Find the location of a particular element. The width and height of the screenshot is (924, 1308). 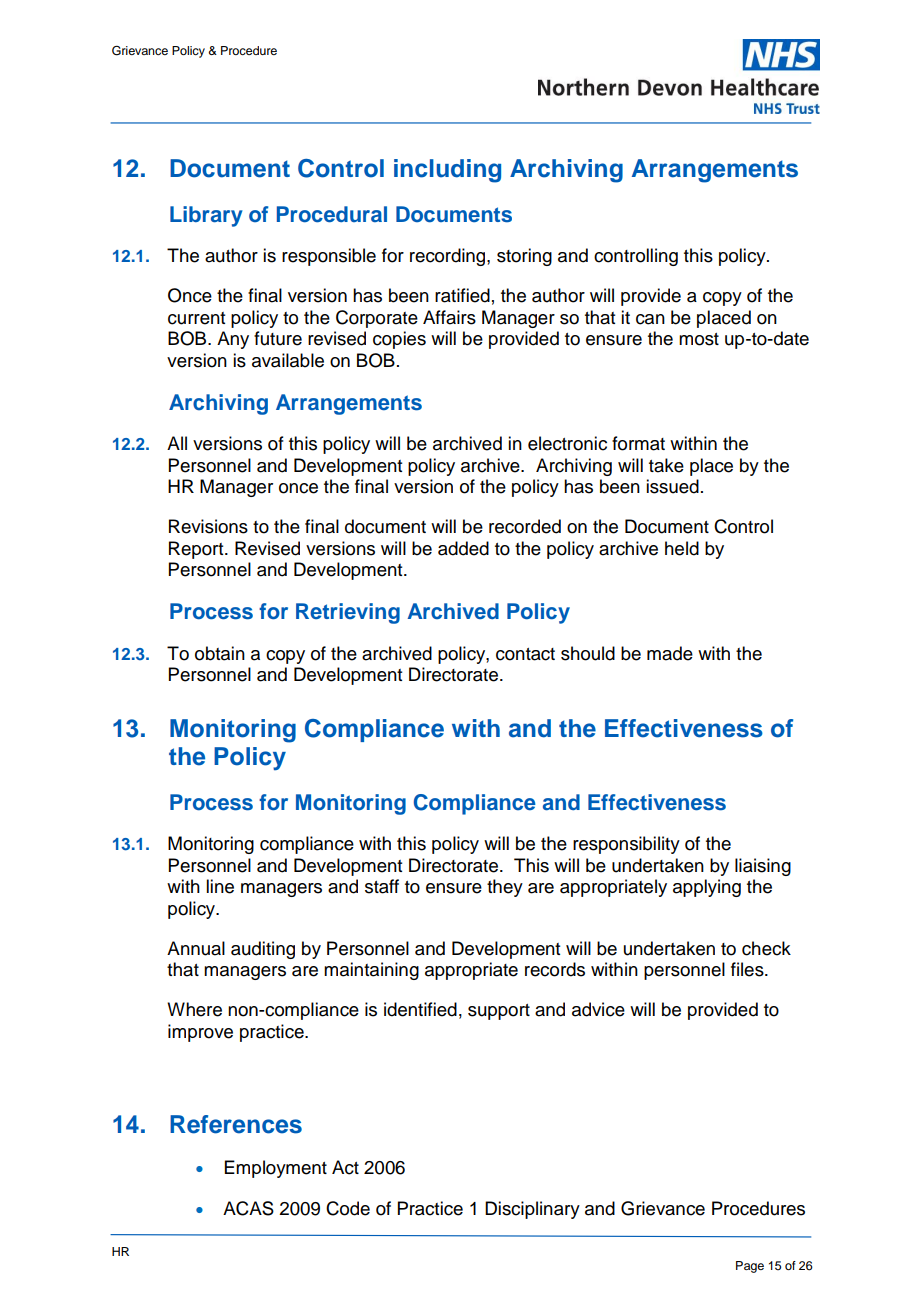

made is located at coordinates (670, 653).
